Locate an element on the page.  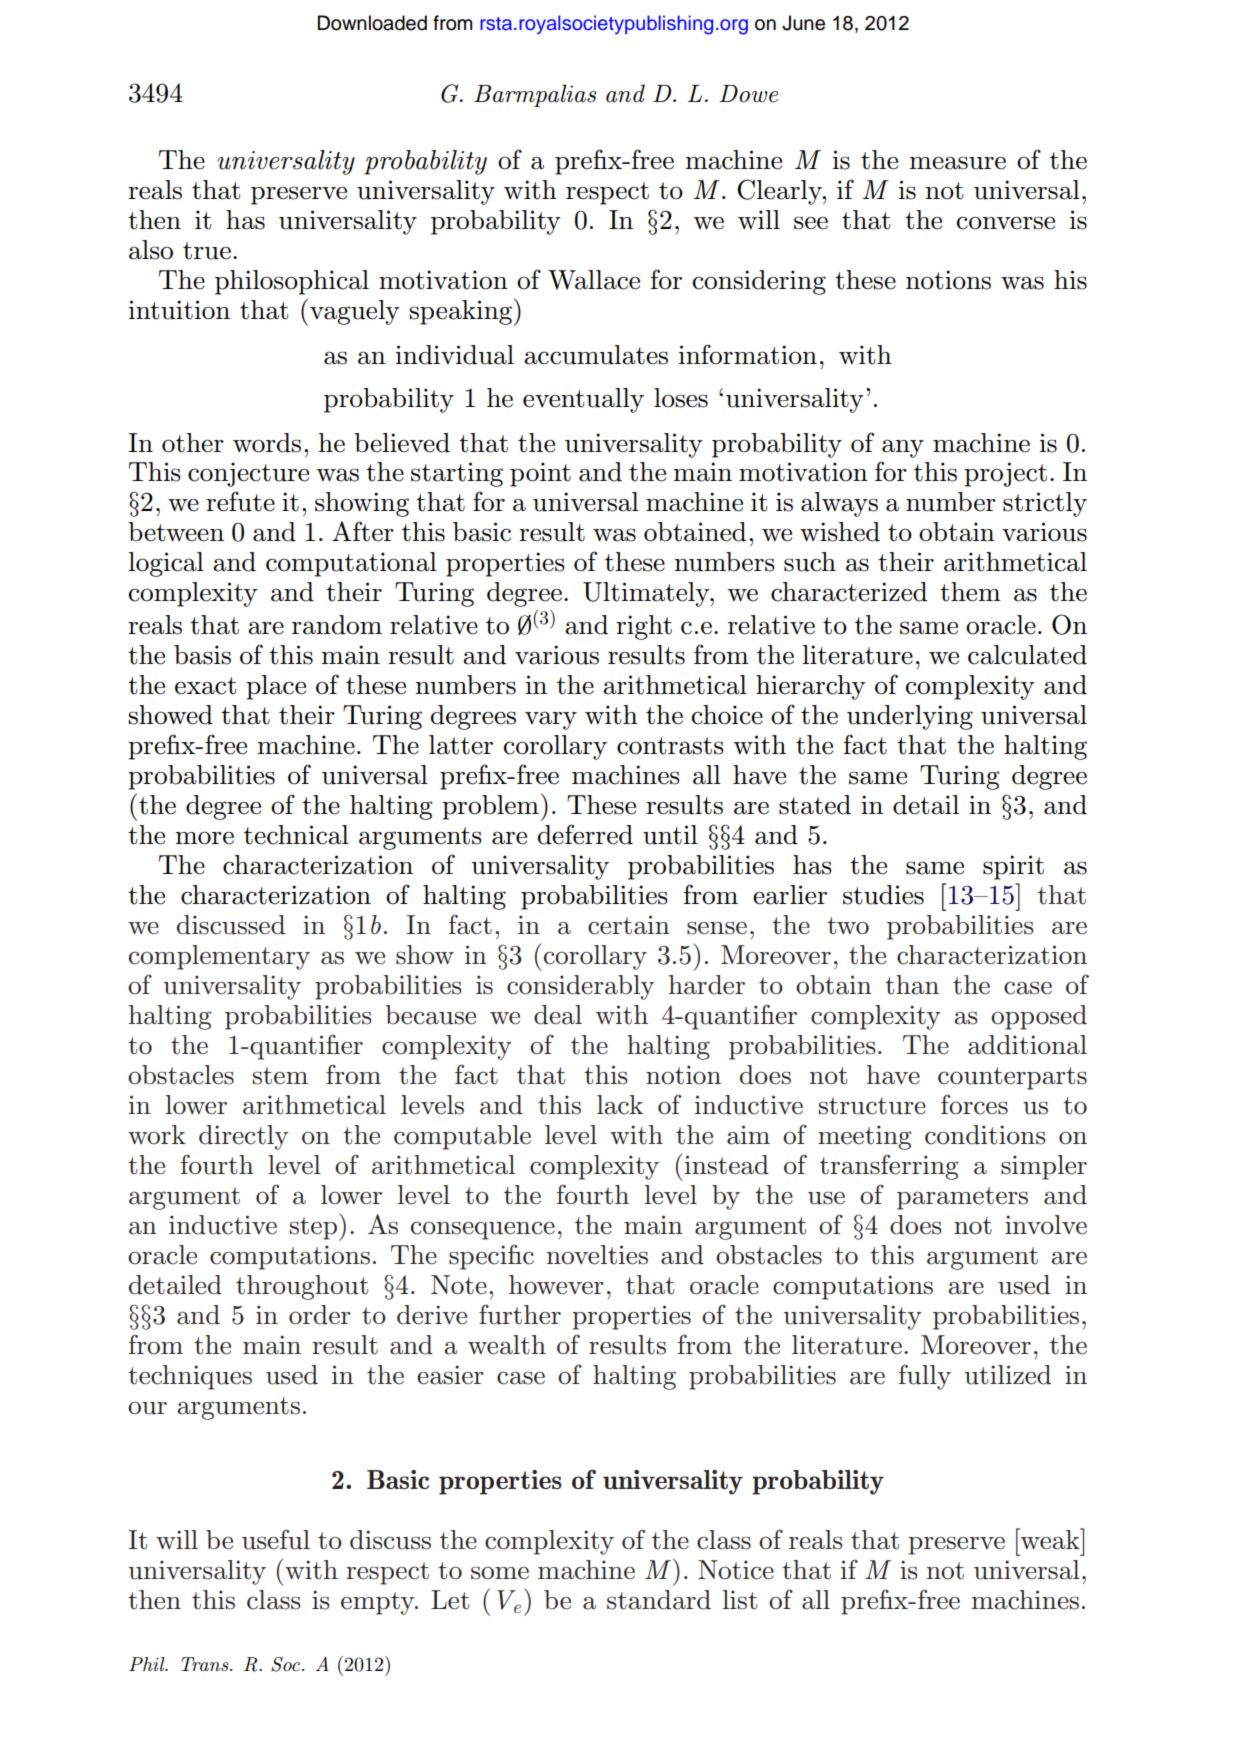
any is located at coordinates (903, 448).
